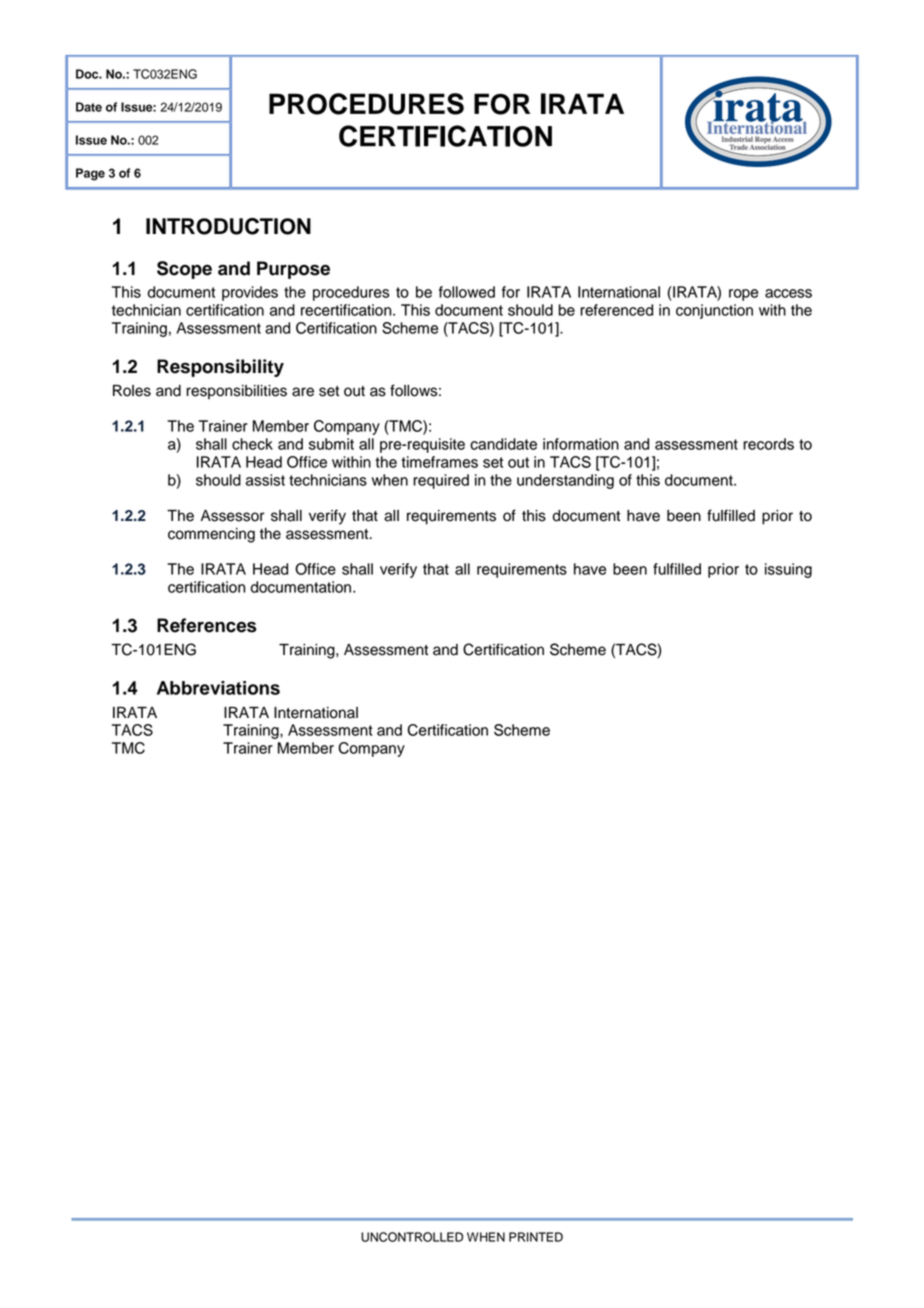 This document has width=924, height=1308. I want to click on INTRODUCTION, so click(228, 226).
